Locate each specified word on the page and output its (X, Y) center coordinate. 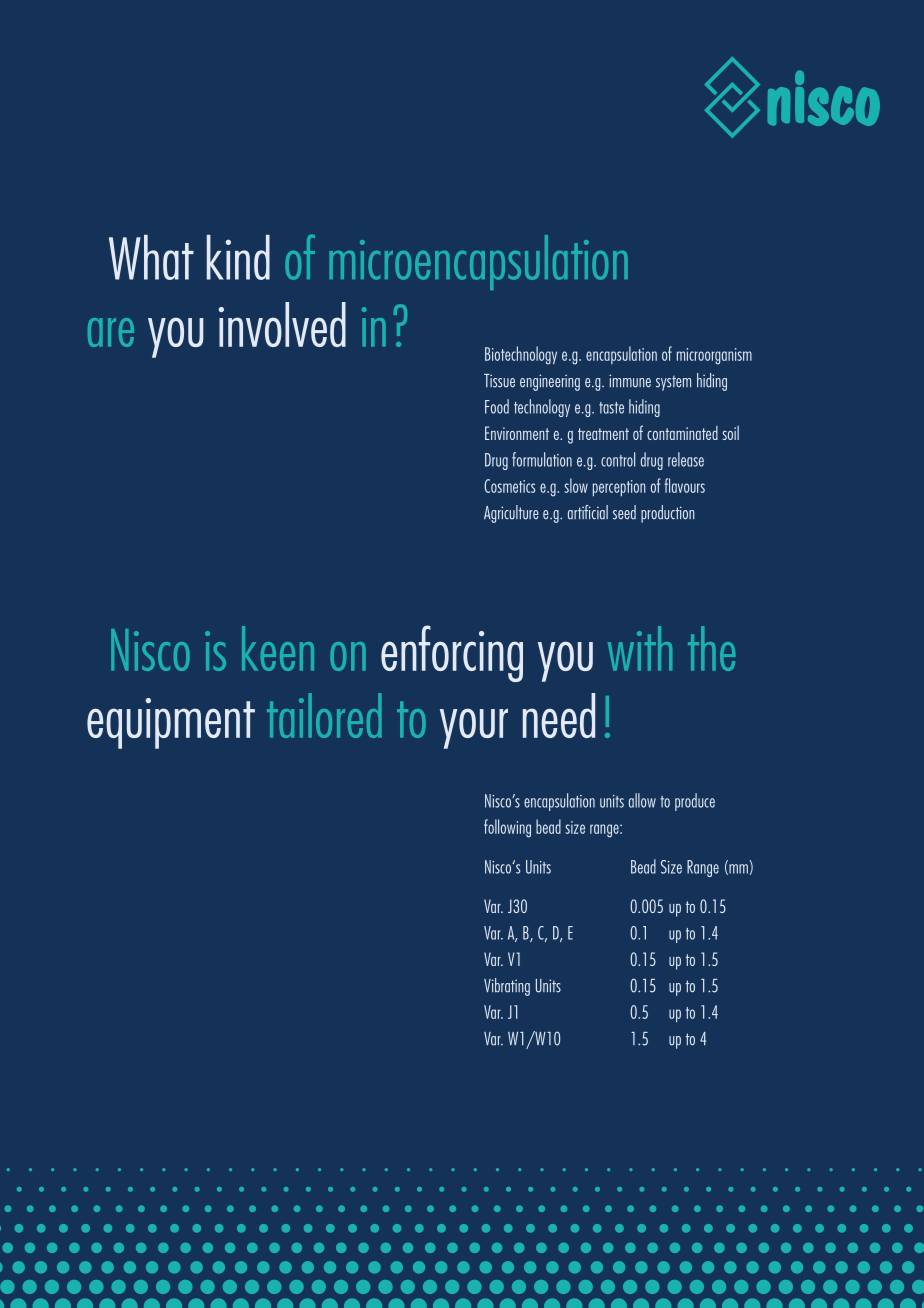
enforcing (452, 653)
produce (695, 802)
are (111, 332)
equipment (171, 723)
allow (642, 800)
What (151, 257)
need (559, 715)
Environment (517, 433)
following (507, 828)
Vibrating (507, 987)
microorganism (714, 356)
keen (278, 648)
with (640, 648)
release (686, 459)
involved (282, 324)
